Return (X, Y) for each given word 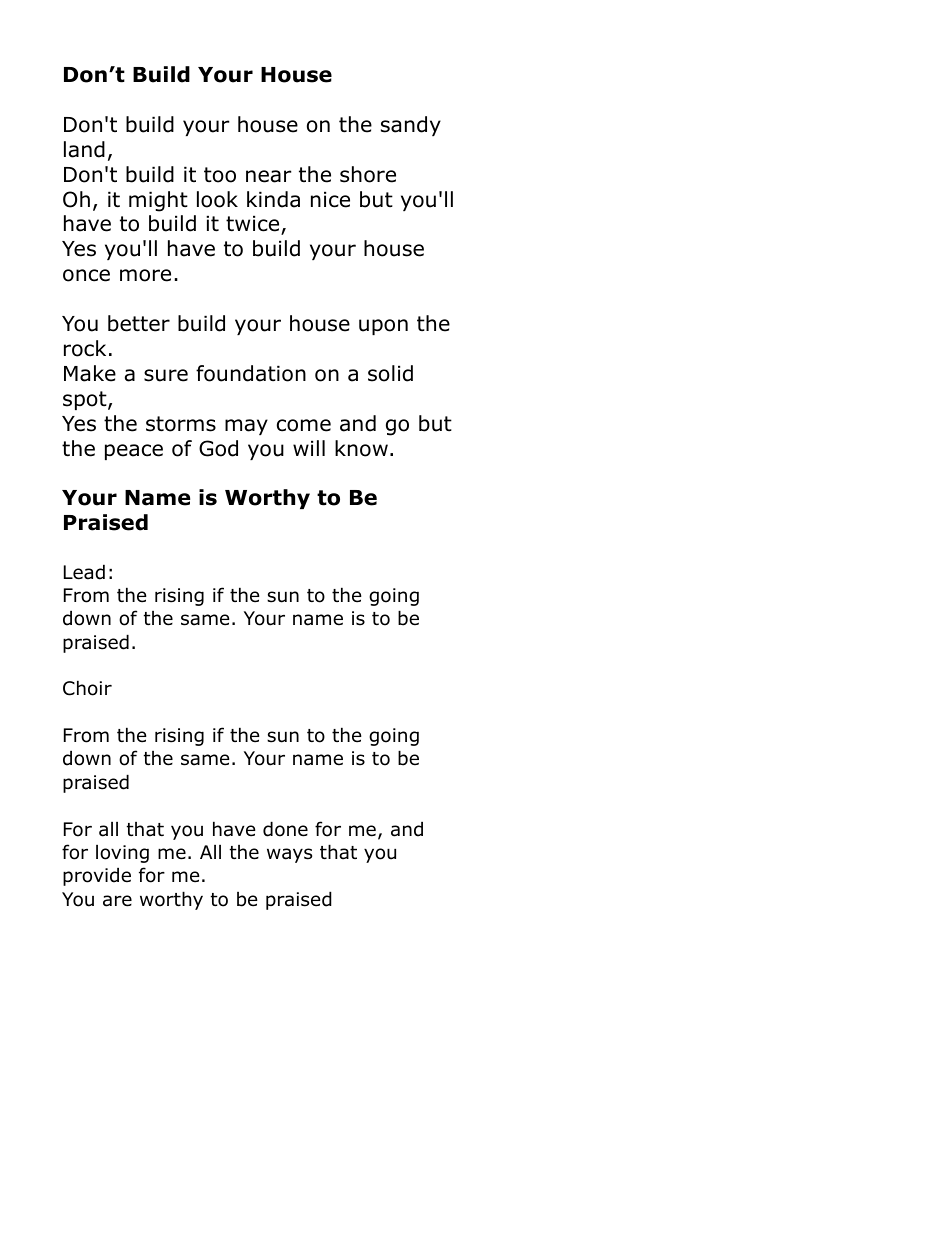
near (268, 176)
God (218, 448)
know (361, 448)
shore (368, 174)
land (84, 149)
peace (134, 452)
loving (122, 854)
